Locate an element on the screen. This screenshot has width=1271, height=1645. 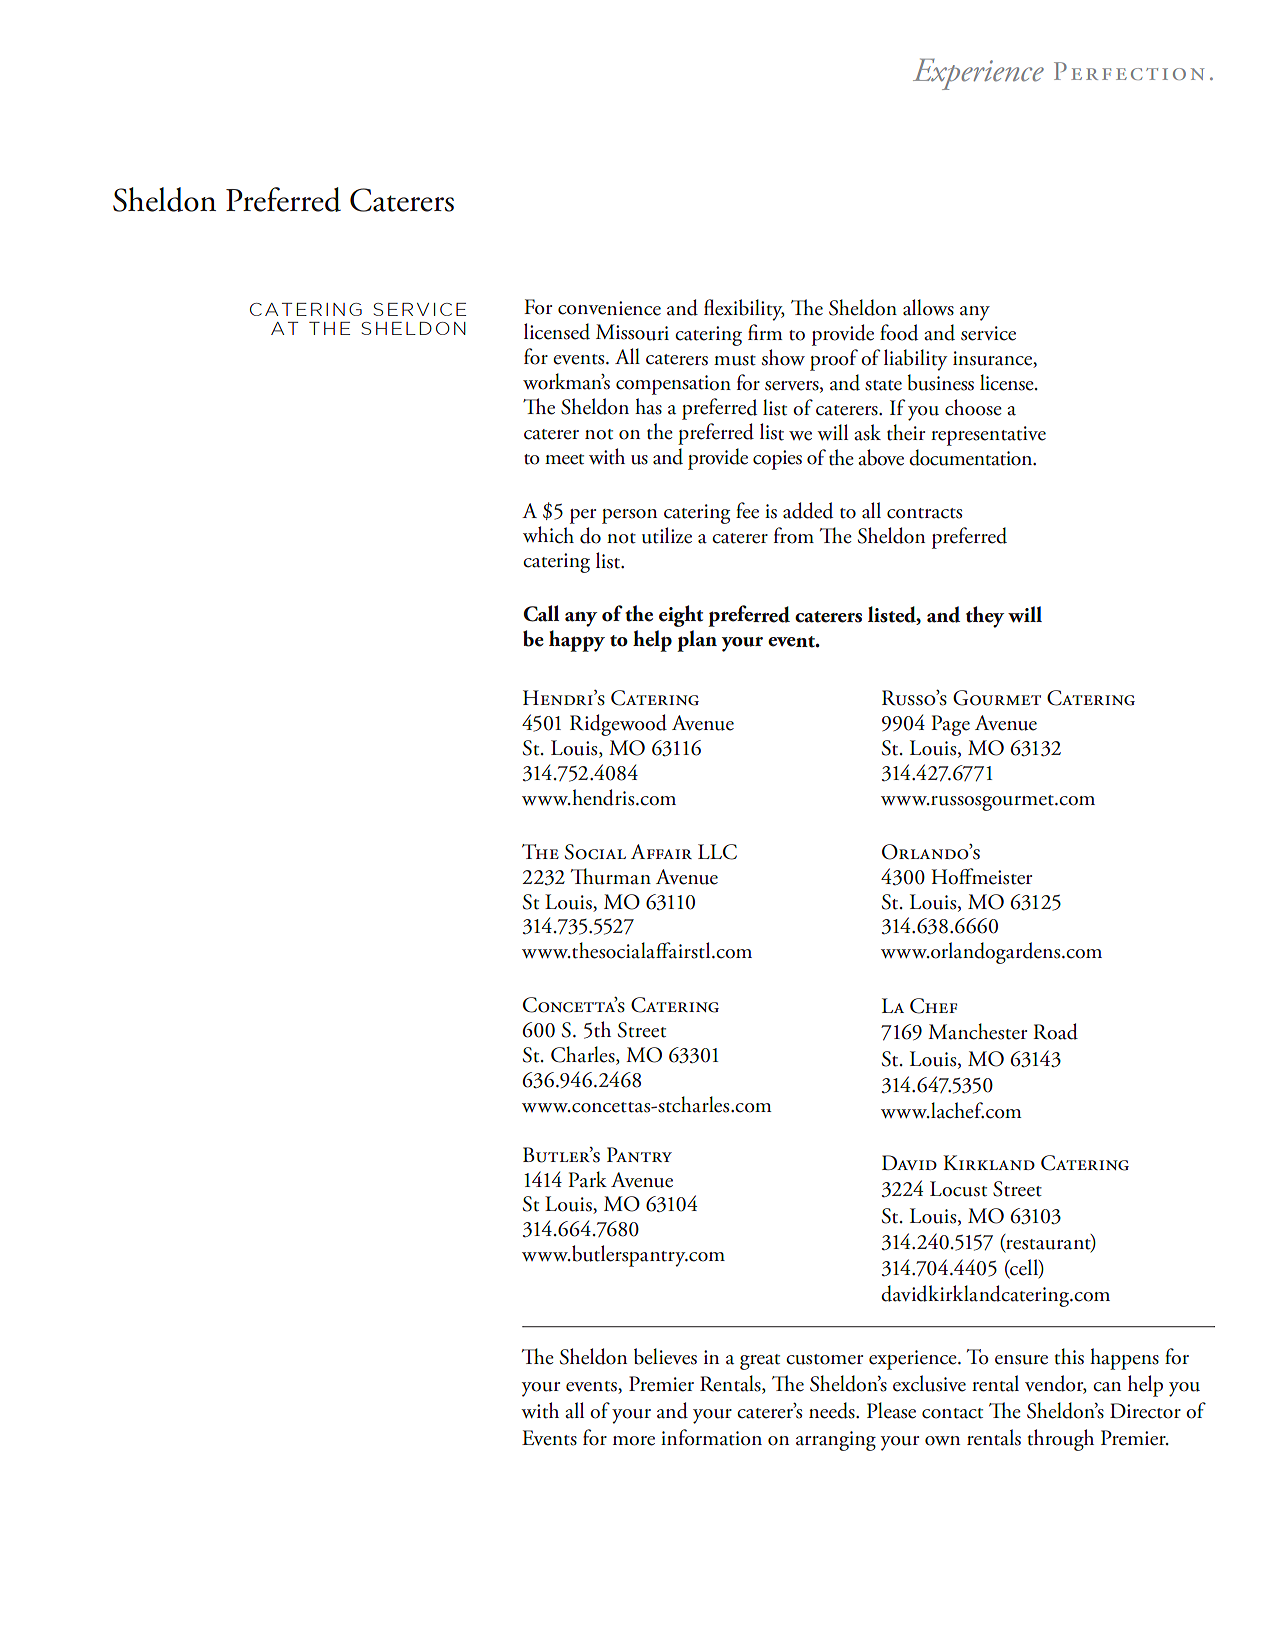
Park is located at coordinates (588, 1179).
